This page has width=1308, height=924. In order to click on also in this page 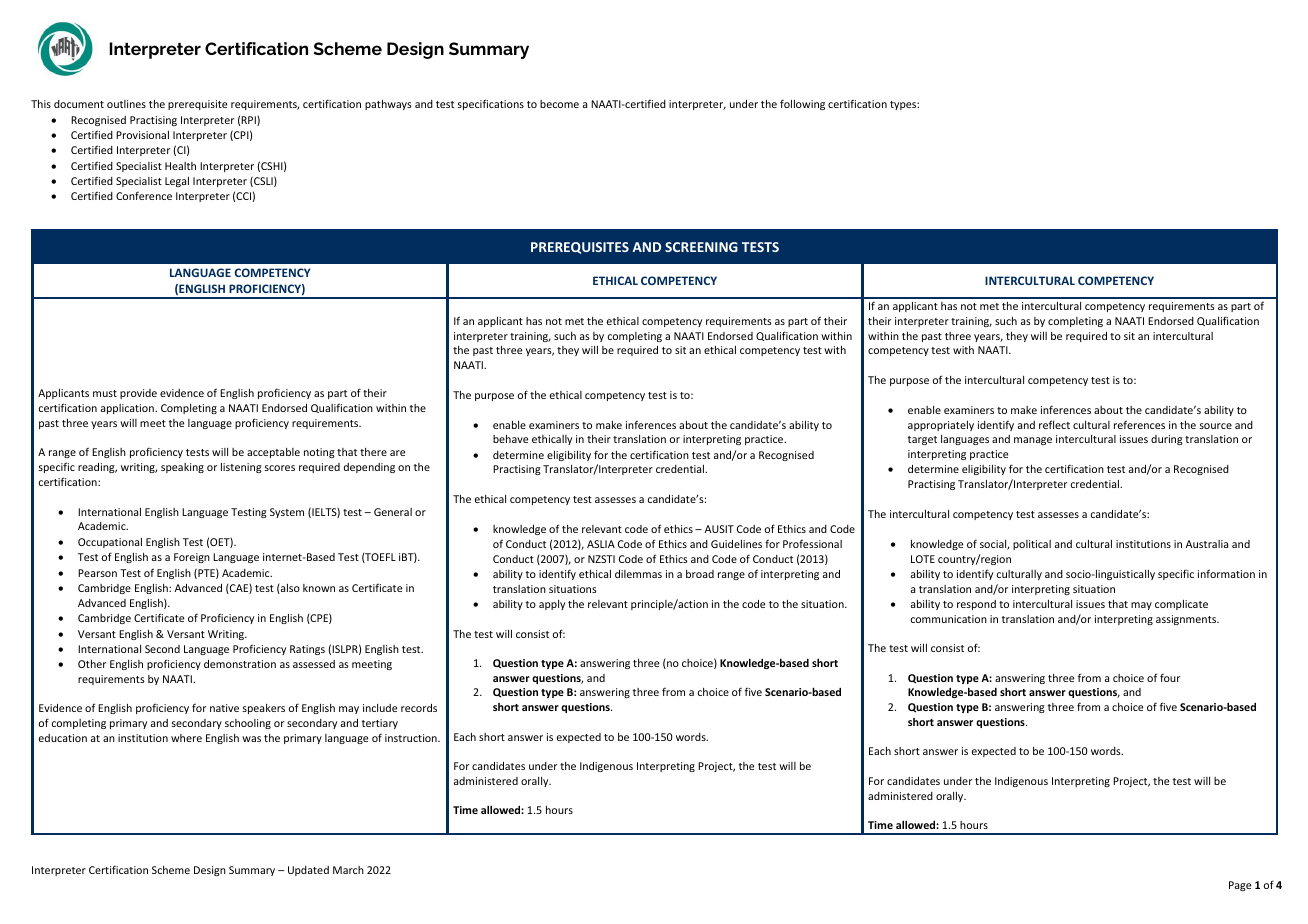, I will do `click(289, 589)`.
